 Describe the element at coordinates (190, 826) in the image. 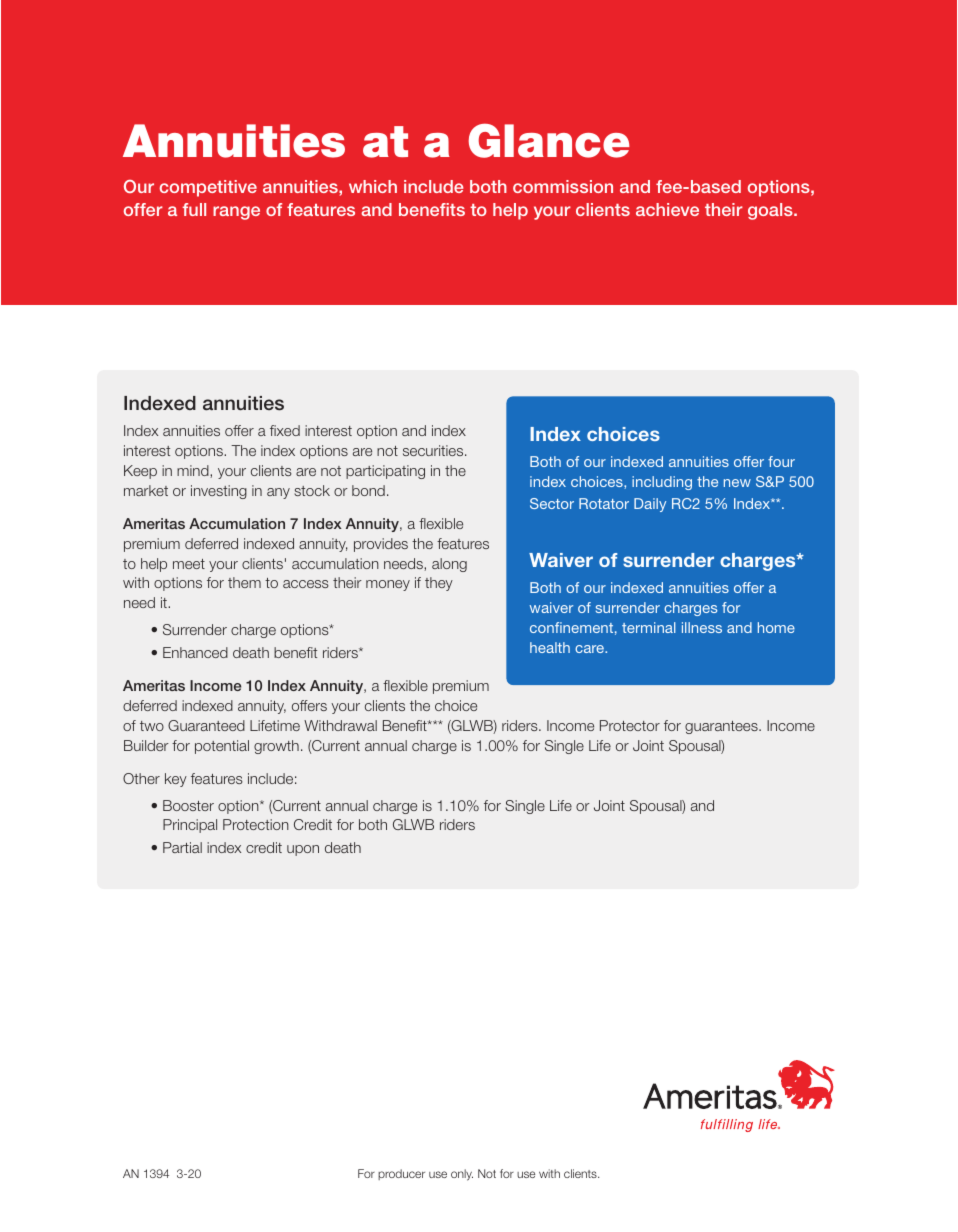

I see `Principal` at that location.
